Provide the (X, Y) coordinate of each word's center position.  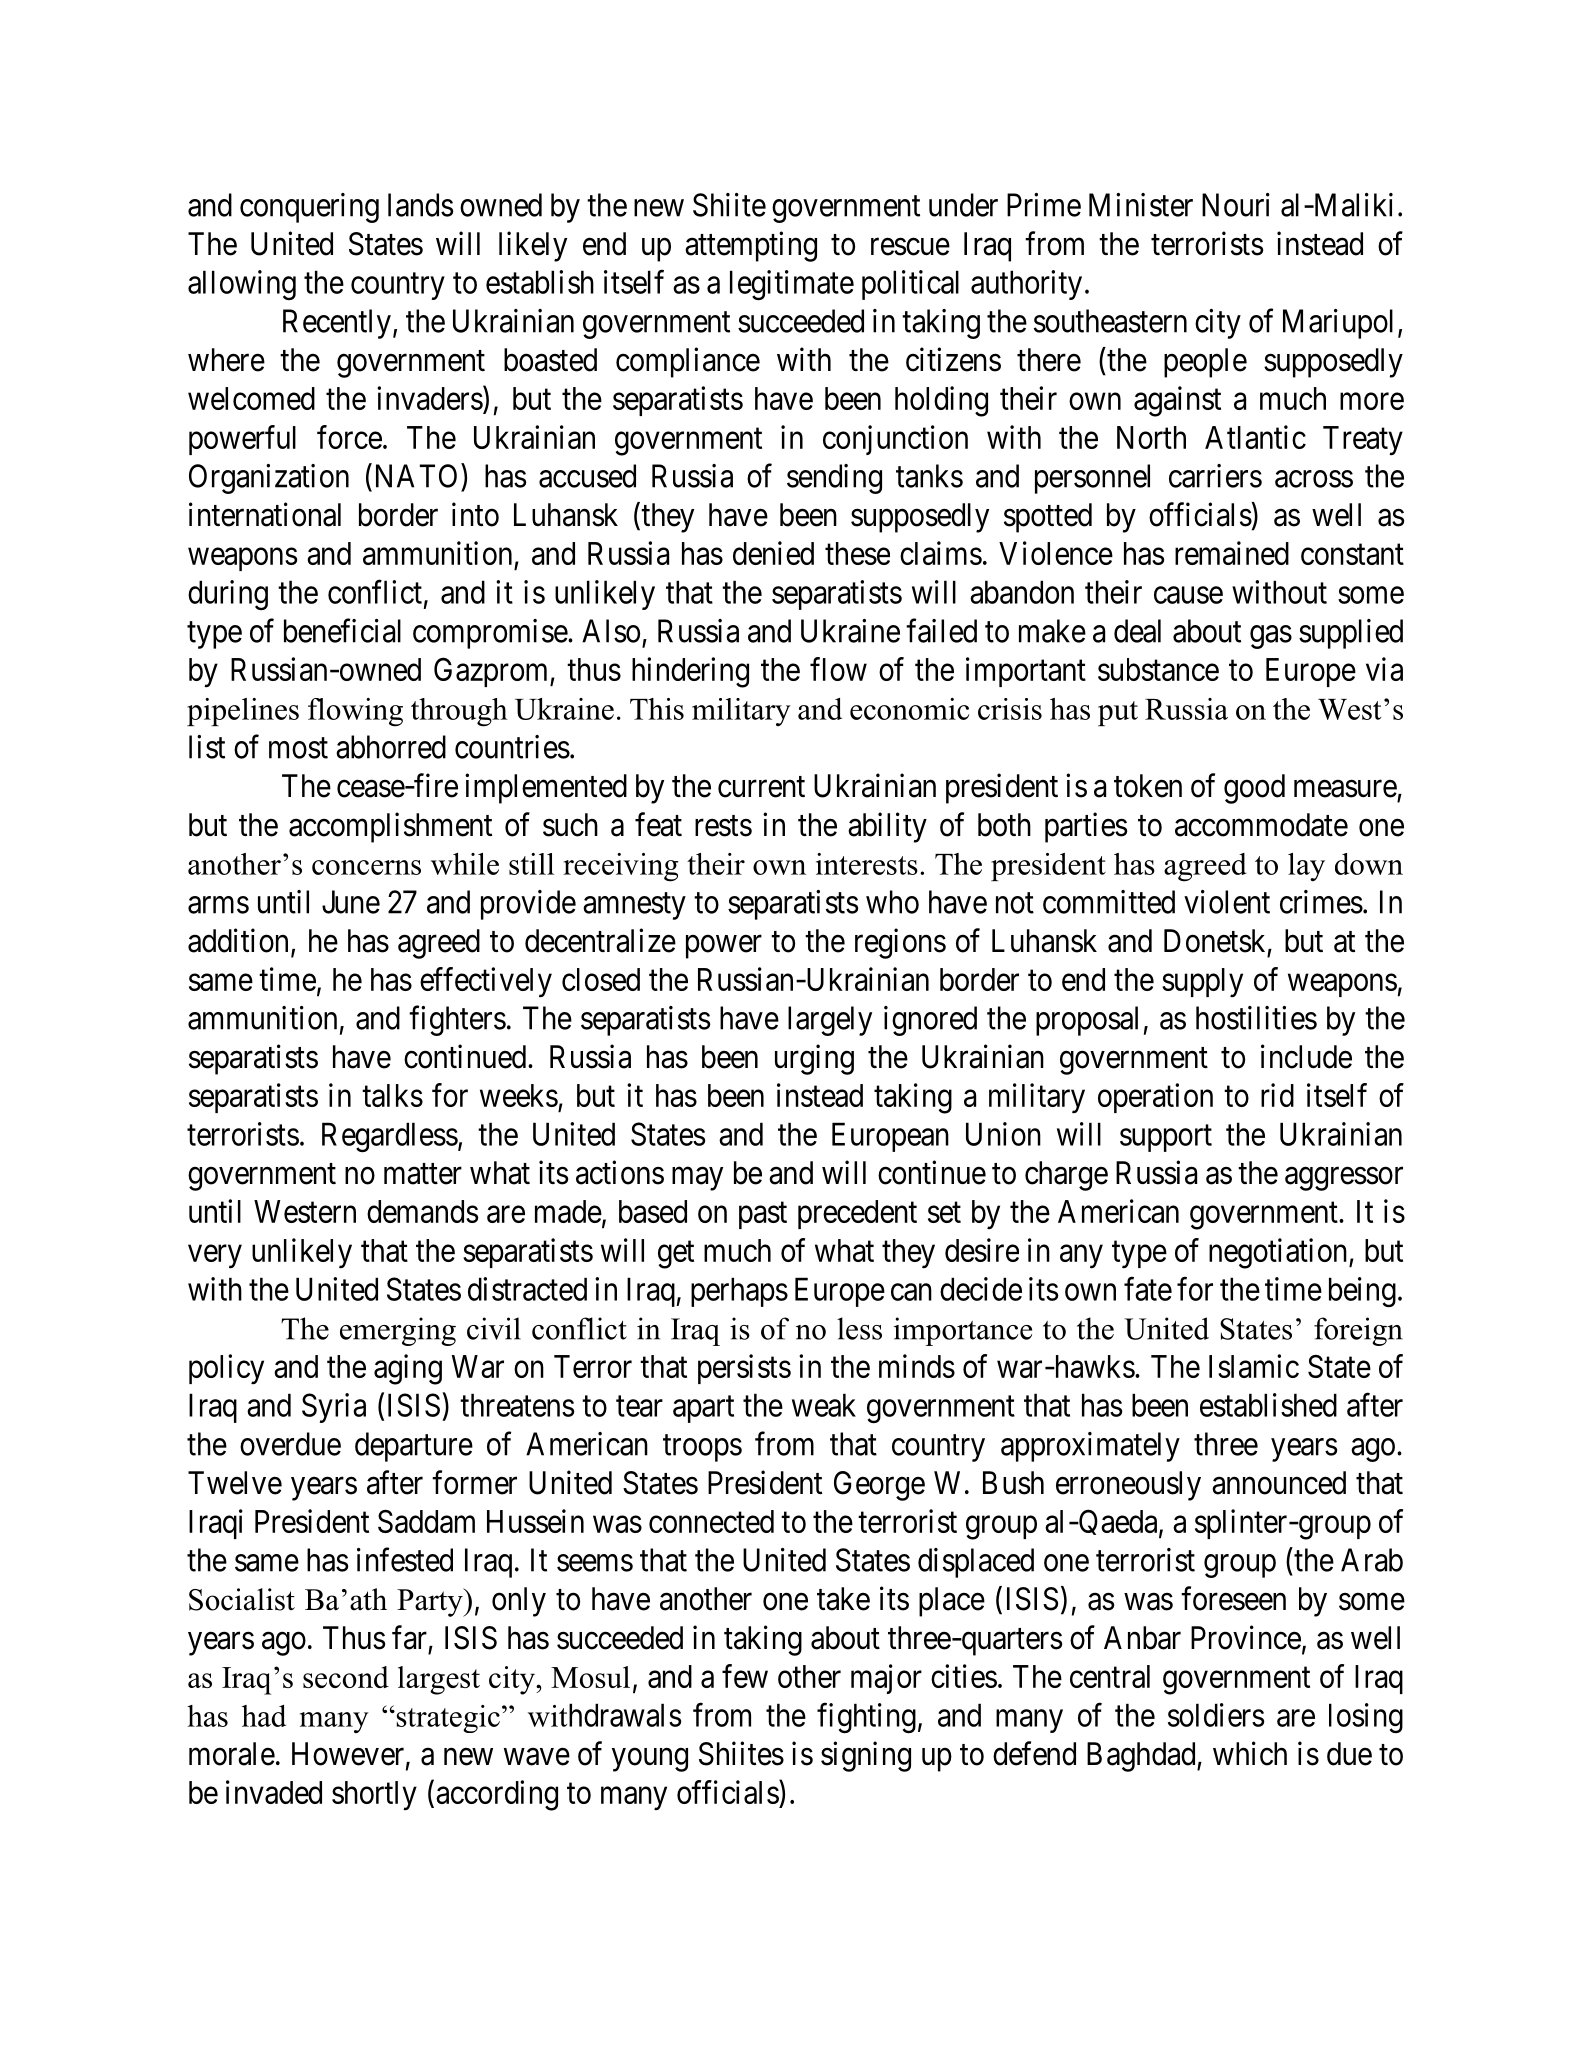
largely (830, 1021)
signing (866, 1756)
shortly (374, 1796)
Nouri (1236, 205)
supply (1202, 982)
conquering (309, 208)
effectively (486, 982)
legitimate (792, 285)
